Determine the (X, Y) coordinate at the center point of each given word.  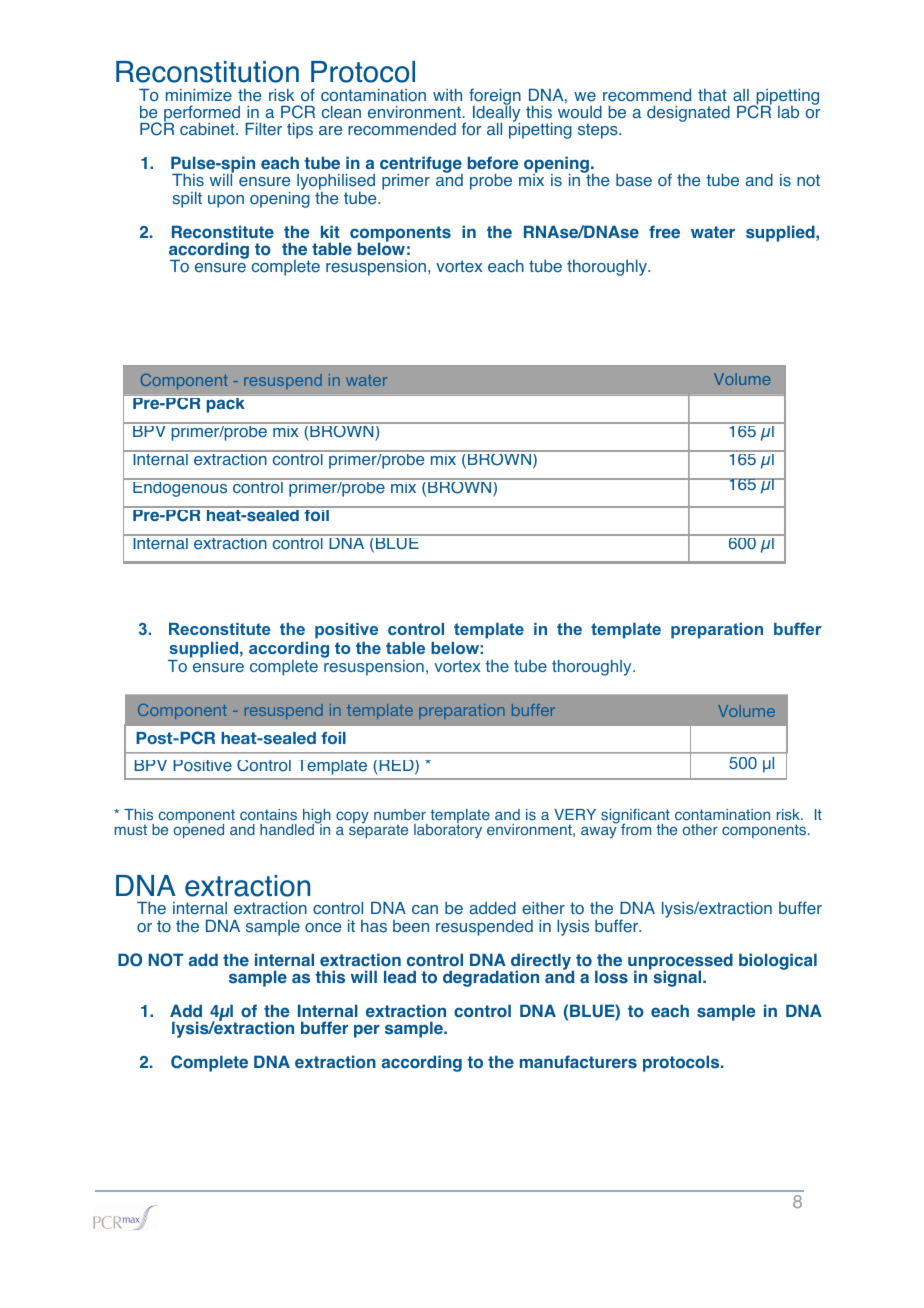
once (323, 928)
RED (398, 767)
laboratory (448, 830)
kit (330, 231)
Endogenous (180, 488)
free (664, 232)
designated (688, 113)
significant (635, 817)
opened (199, 830)
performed (202, 115)
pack (226, 404)
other (700, 830)
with (447, 94)
